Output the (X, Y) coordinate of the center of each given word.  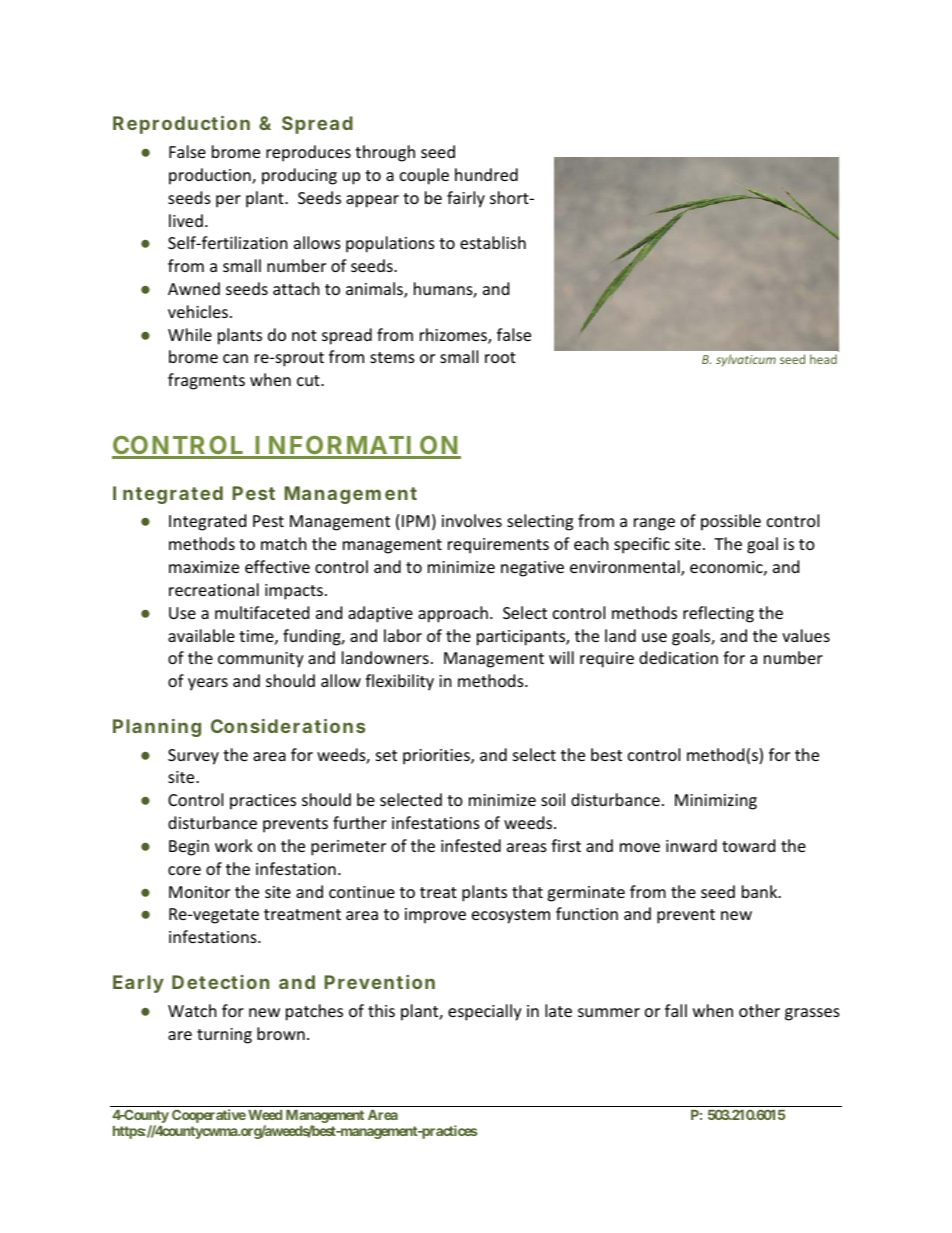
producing (299, 176)
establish (493, 242)
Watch (192, 1010)
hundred (486, 174)
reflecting (718, 614)
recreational (214, 589)
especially (485, 1012)
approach (453, 614)
